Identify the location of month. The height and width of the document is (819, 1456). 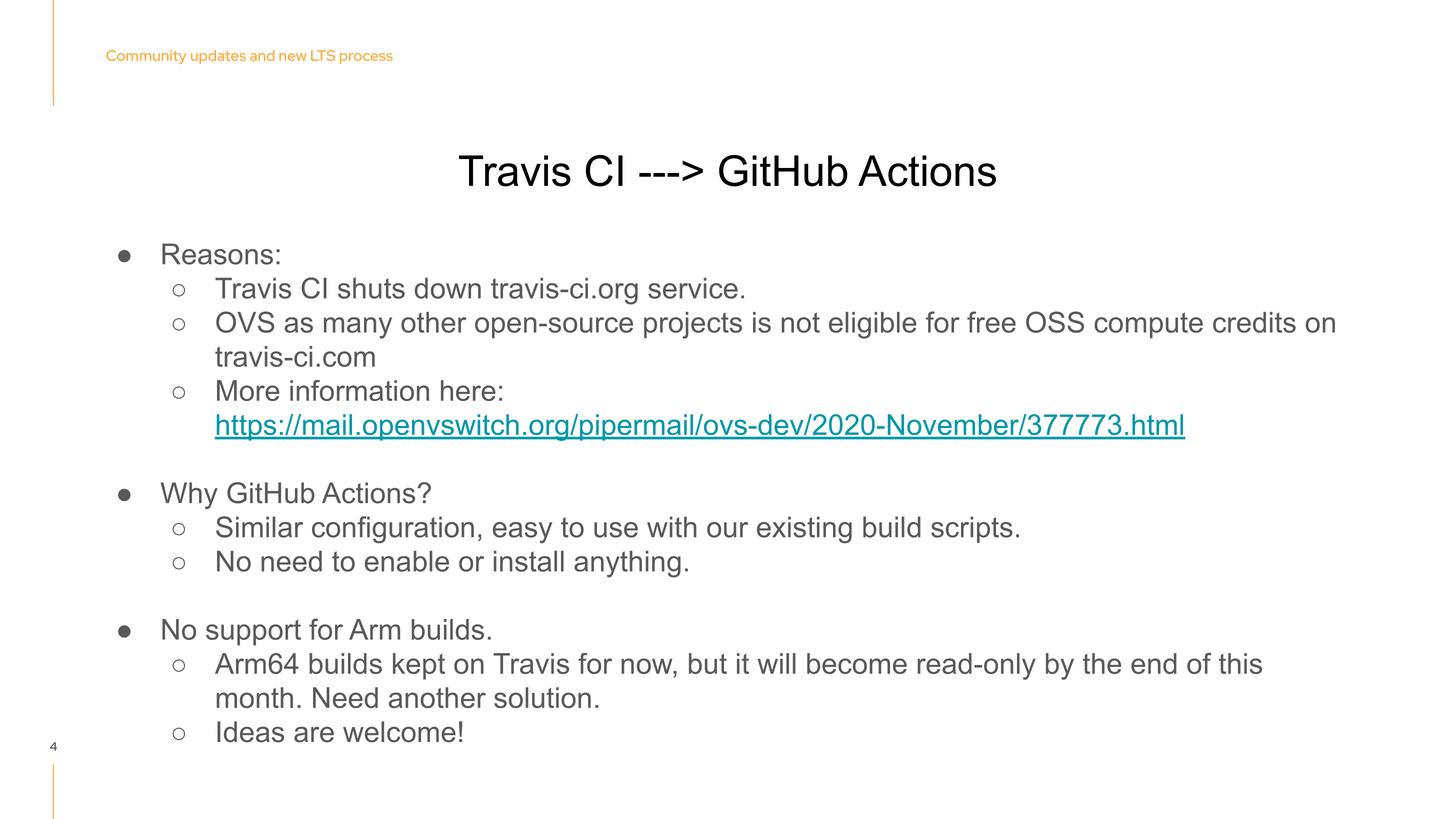
(255, 697).
